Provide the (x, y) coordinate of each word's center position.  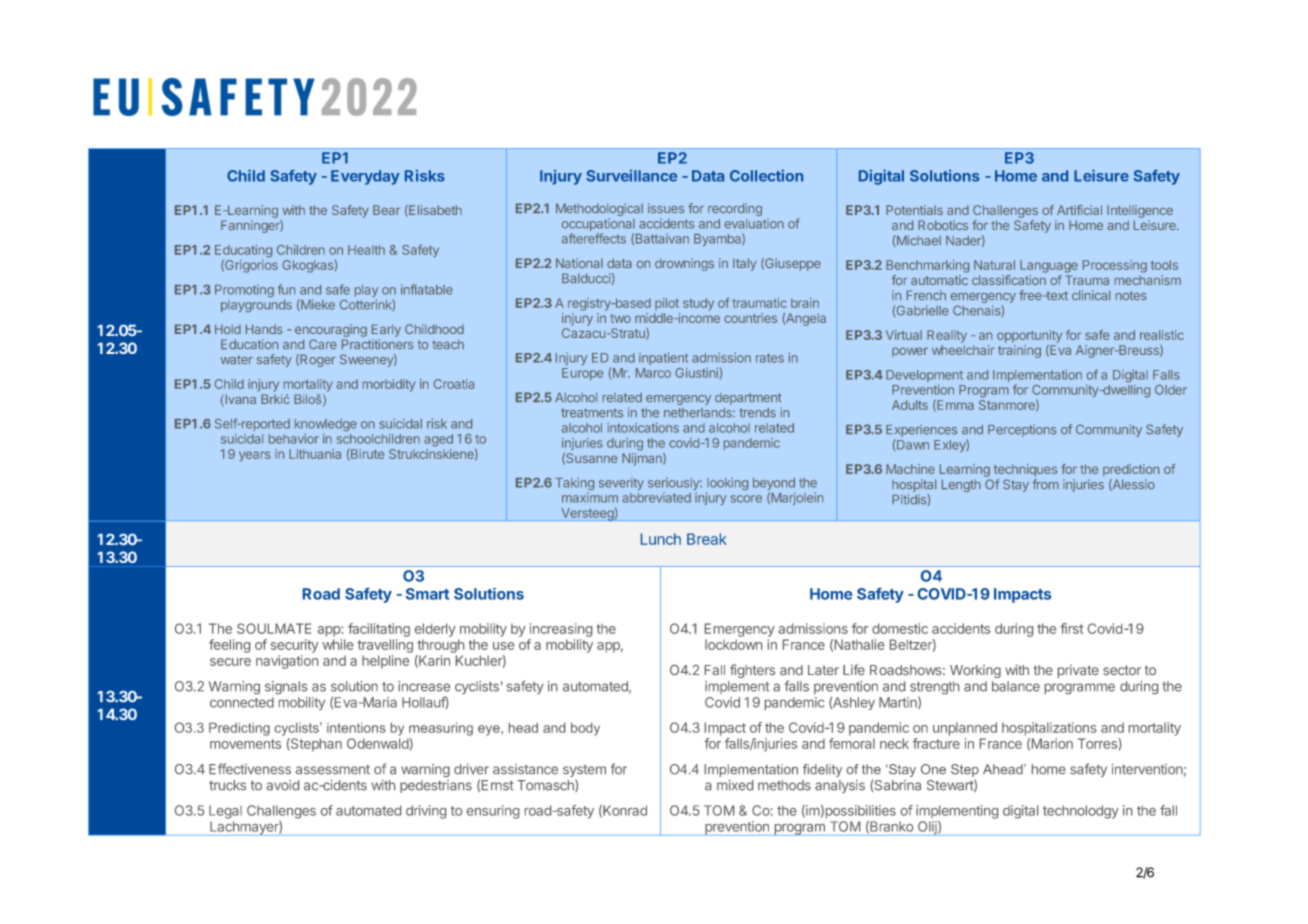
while (337, 644)
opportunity (1029, 336)
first (1071, 628)
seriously (674, 485)
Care (323, 344)
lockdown (733, 644)
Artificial (1079, 210)
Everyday (365, 177)
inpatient (663, 358)
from (1045, 484)
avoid (282, 785)
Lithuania (315, 454)
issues (666, 208)
